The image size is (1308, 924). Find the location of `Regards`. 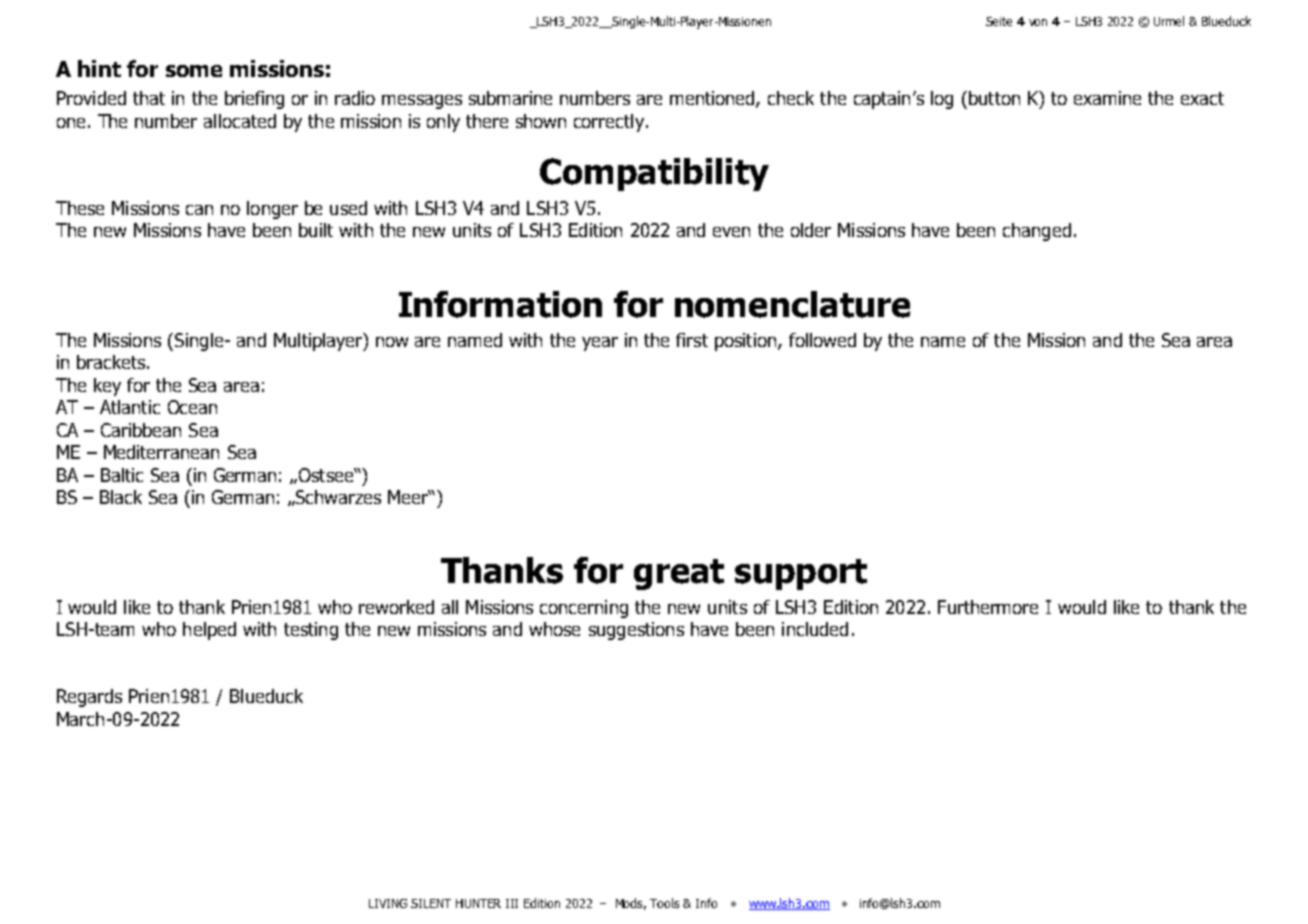

Regards is located at coordinates (89, 698).
